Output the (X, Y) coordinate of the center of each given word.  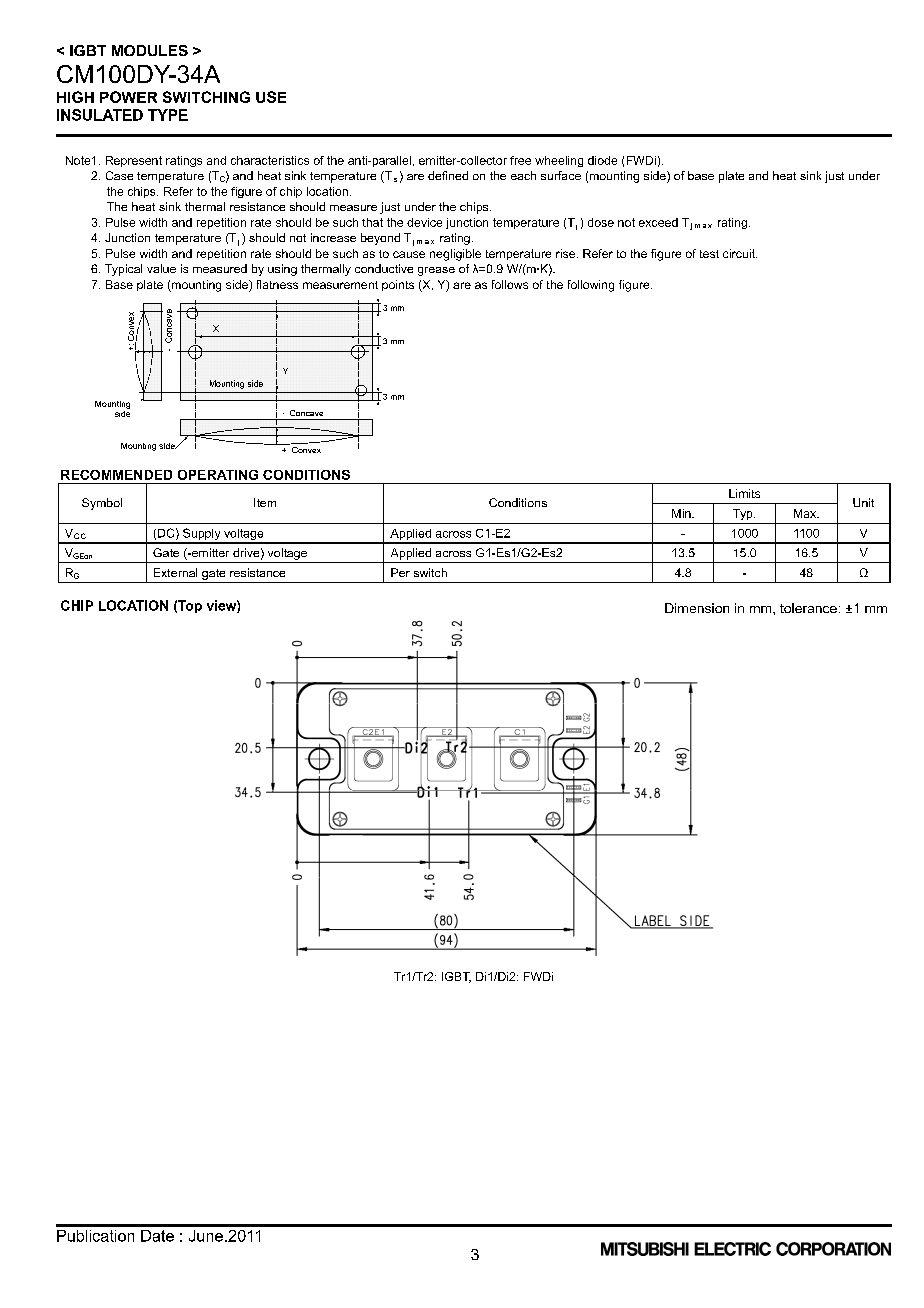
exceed (658, 222)
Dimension (697, 608)
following (591, 286)
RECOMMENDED (116, 475)
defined (448, 175)
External (175, 572)
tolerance (808, 608)
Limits (744, 493)
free (520, 160)
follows (510, 284)
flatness (277, 284)
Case (119, 175)
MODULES (150, 50)
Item (265, 502)
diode (602, 160)
